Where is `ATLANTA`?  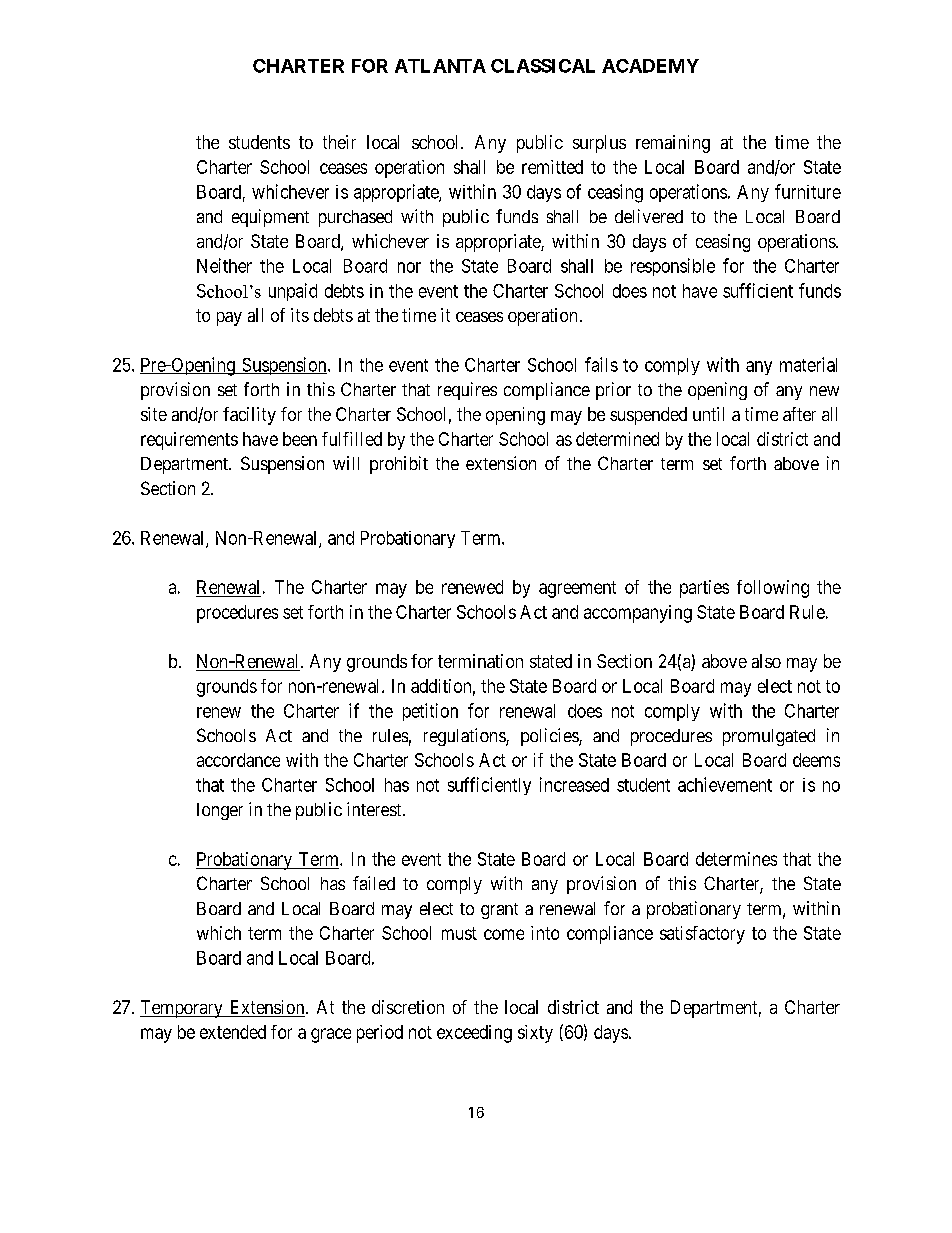
ATLANTA is located at coordinates (440, 66).
